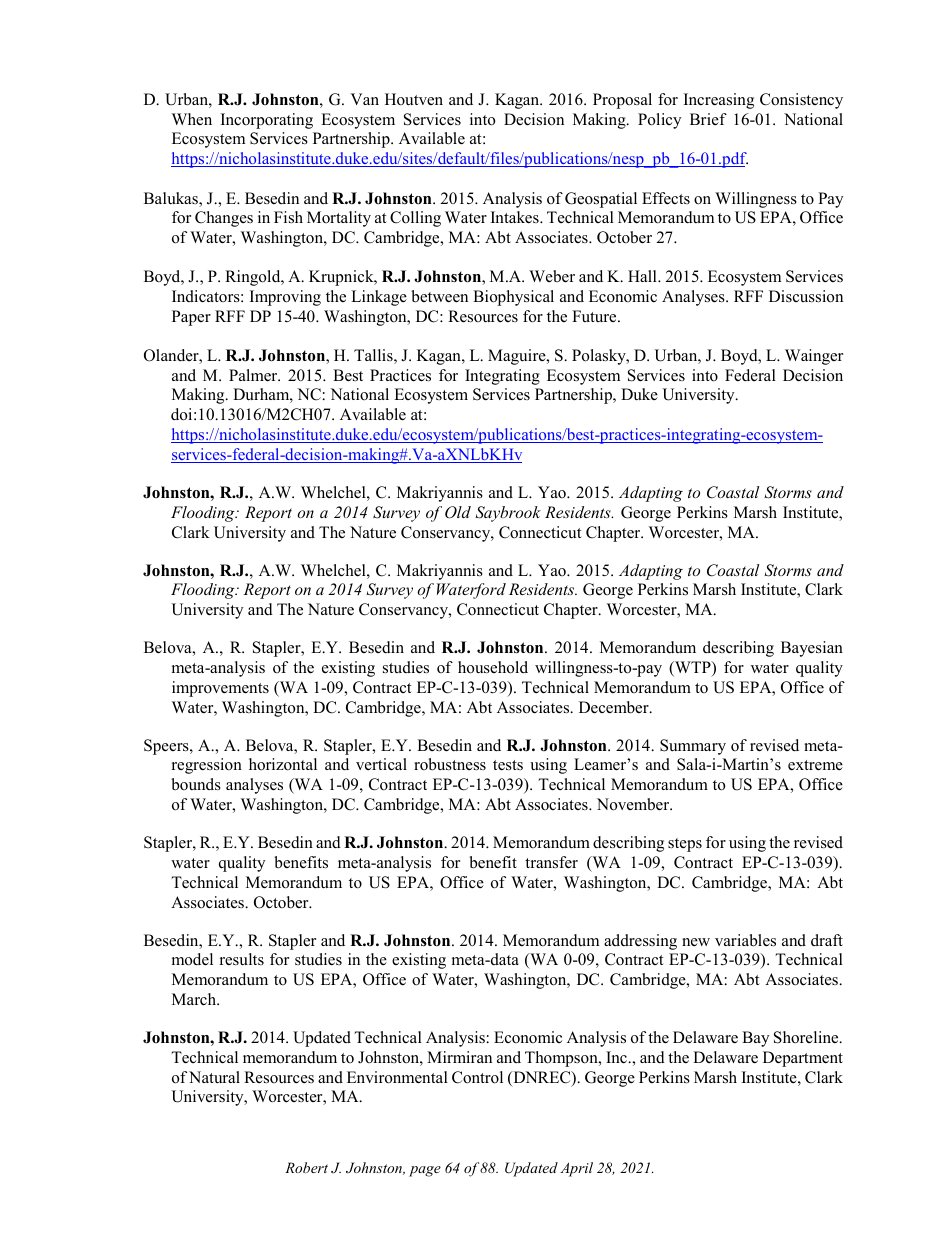  Describe the element at coordinates (508, 765) in the page. I see `tests` at that location.
